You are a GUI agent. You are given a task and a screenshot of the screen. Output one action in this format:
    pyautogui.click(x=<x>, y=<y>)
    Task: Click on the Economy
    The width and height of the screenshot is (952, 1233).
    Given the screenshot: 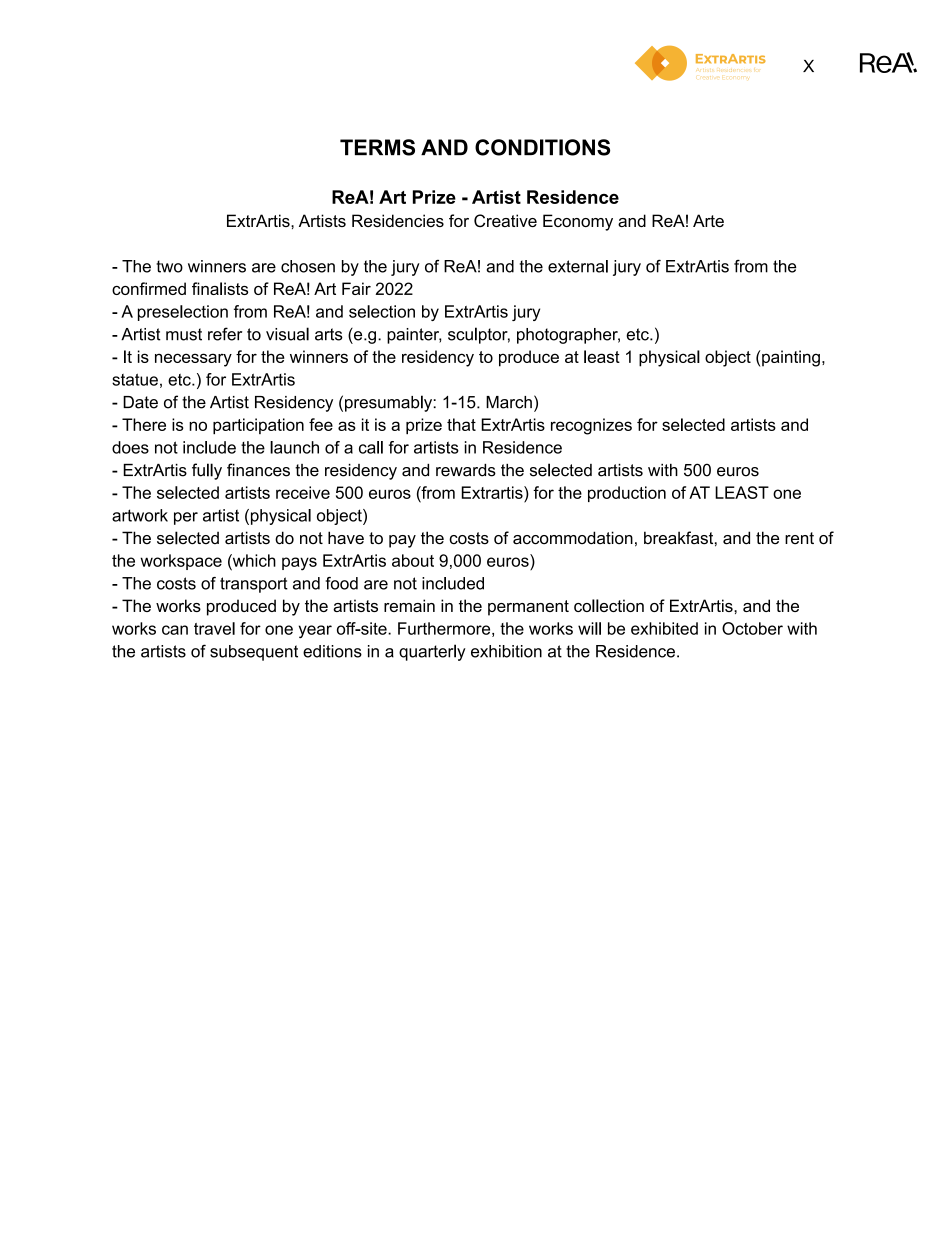 What is the action you would take?
    pyautogui.click(x=578, y=222)
